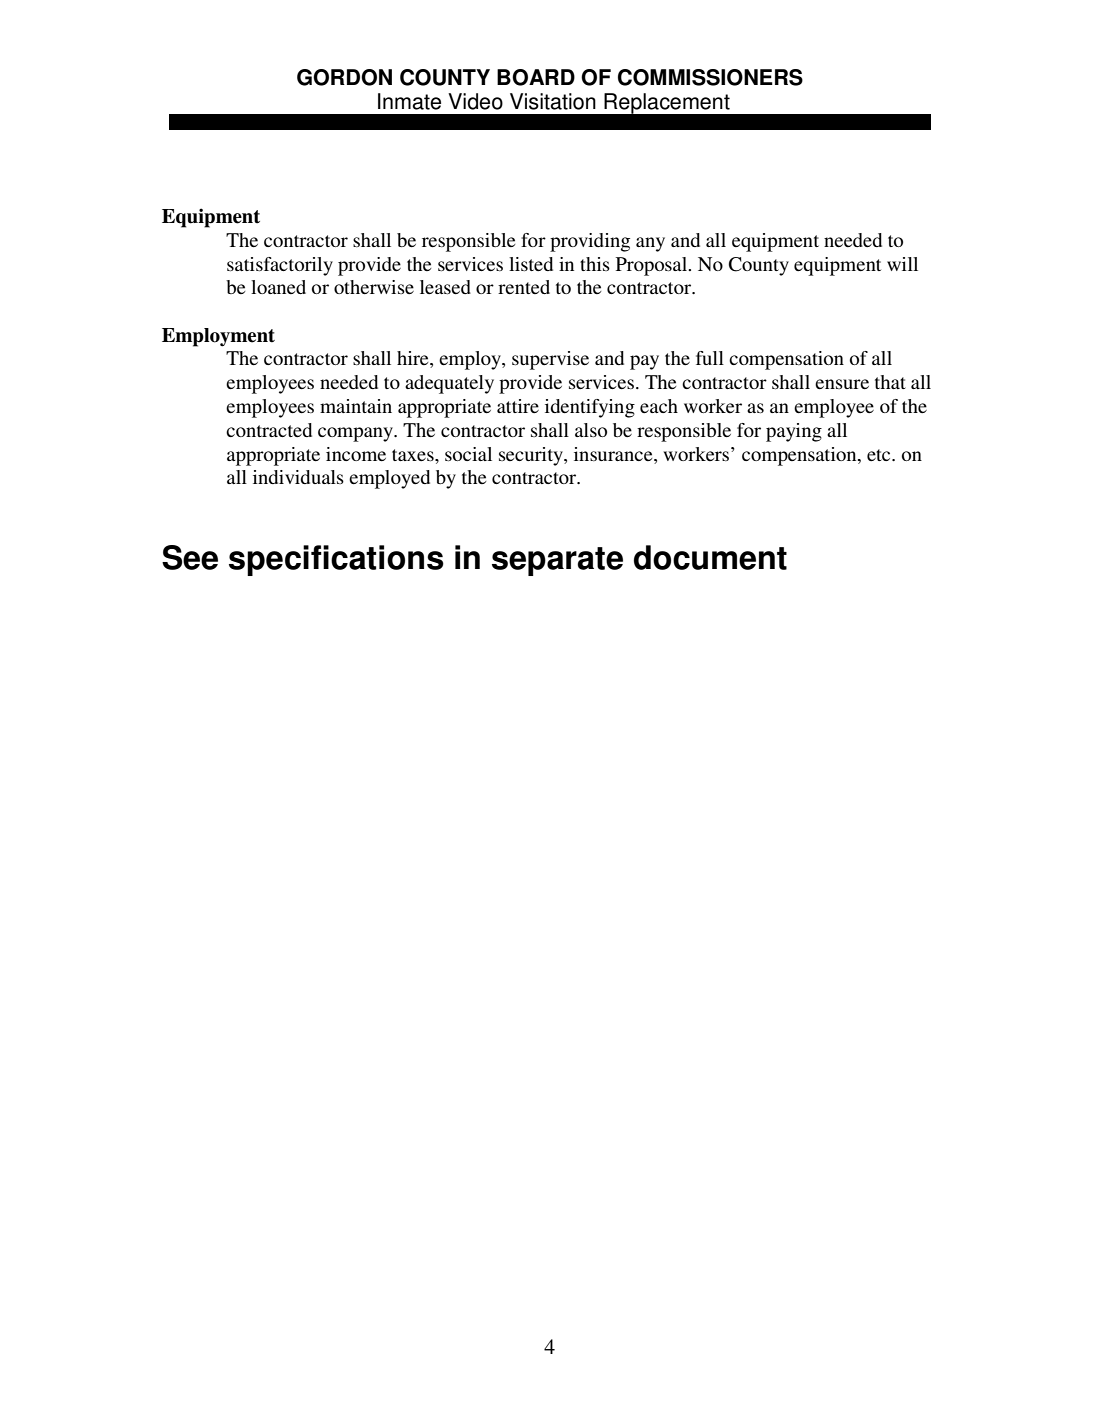 Image resolution: width=1100 pixels, height=1424 pixels. I want to click on will, so click(902, 264).
